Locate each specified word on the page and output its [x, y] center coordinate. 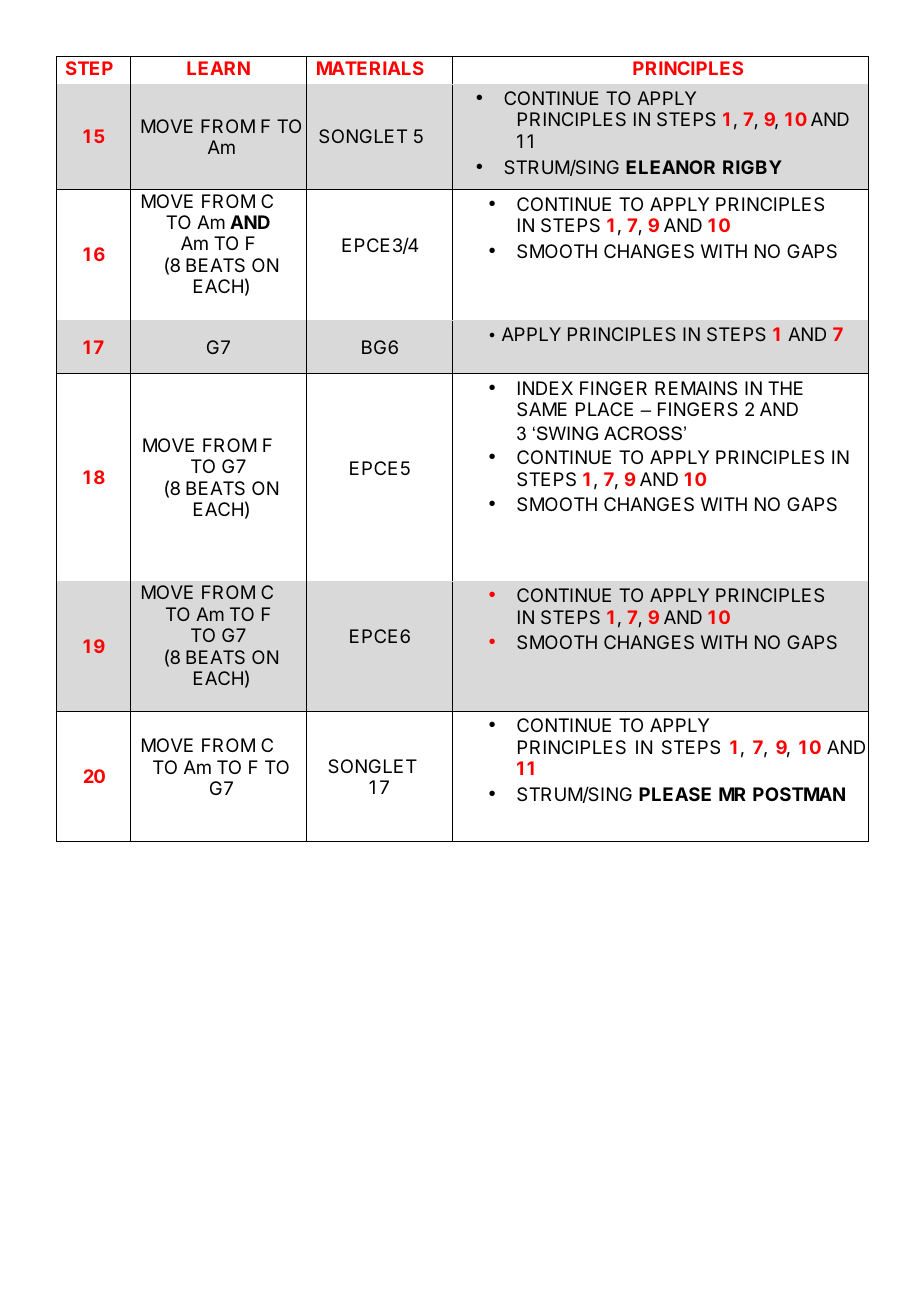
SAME [542, 409]
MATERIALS [370, 68]
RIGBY [752, 167]
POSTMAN [799, 794]
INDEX [545, 388]
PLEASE [675, 794]
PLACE [604, 409]
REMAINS [696, 388]
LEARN [218, 68]
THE [785, 388]
